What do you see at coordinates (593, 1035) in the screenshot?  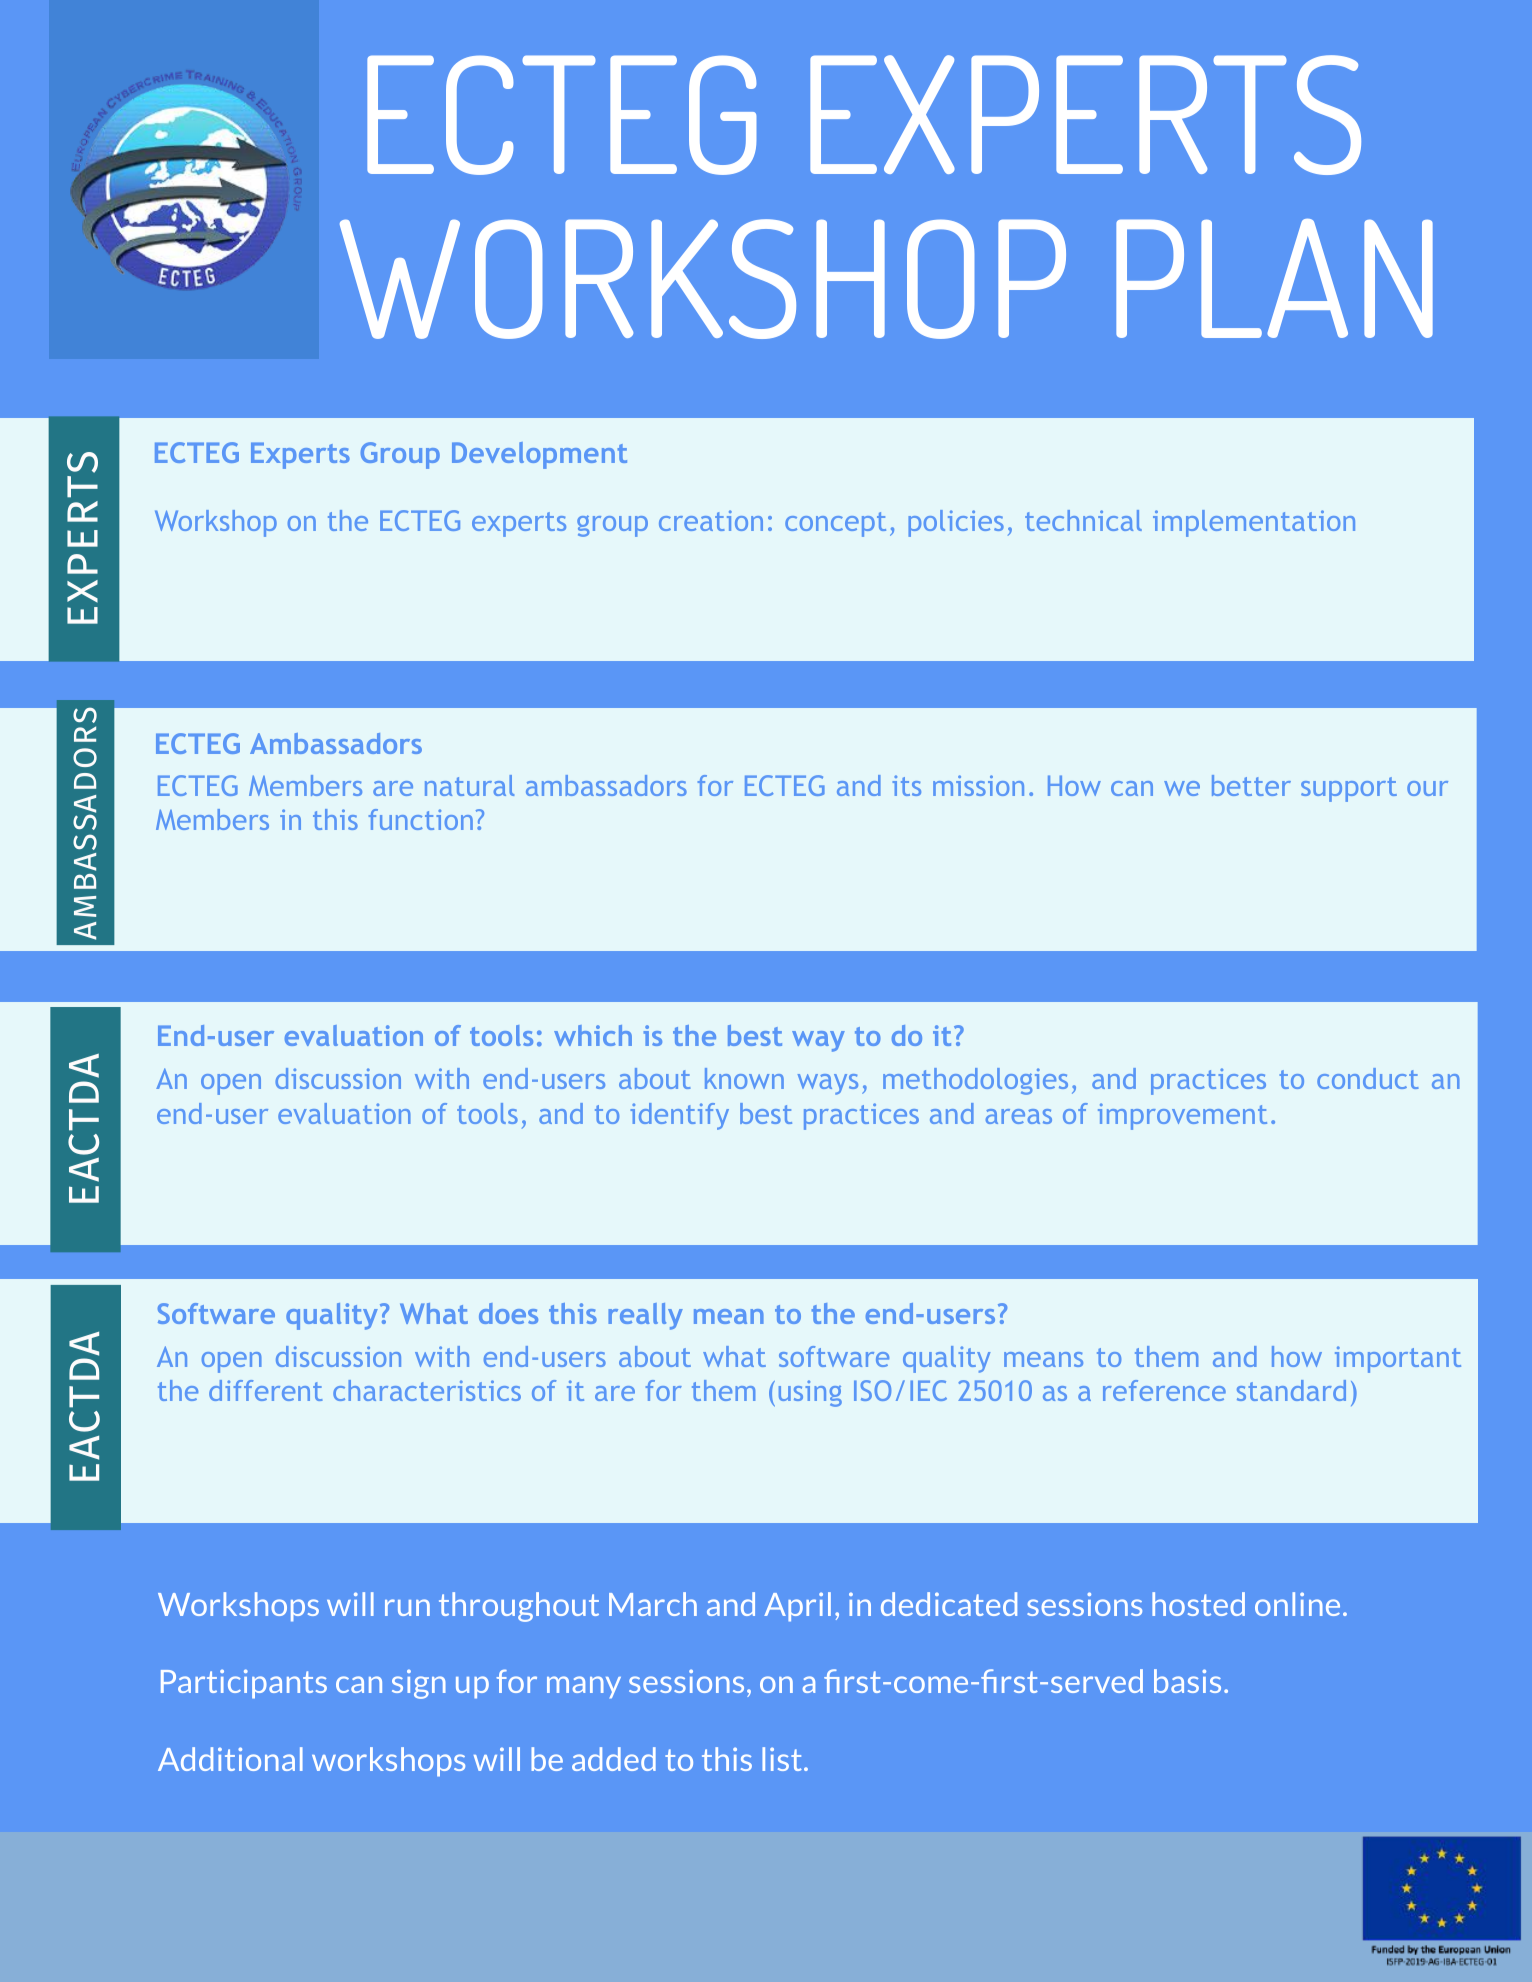 I see `which` at bounding box center [593, 1035].
